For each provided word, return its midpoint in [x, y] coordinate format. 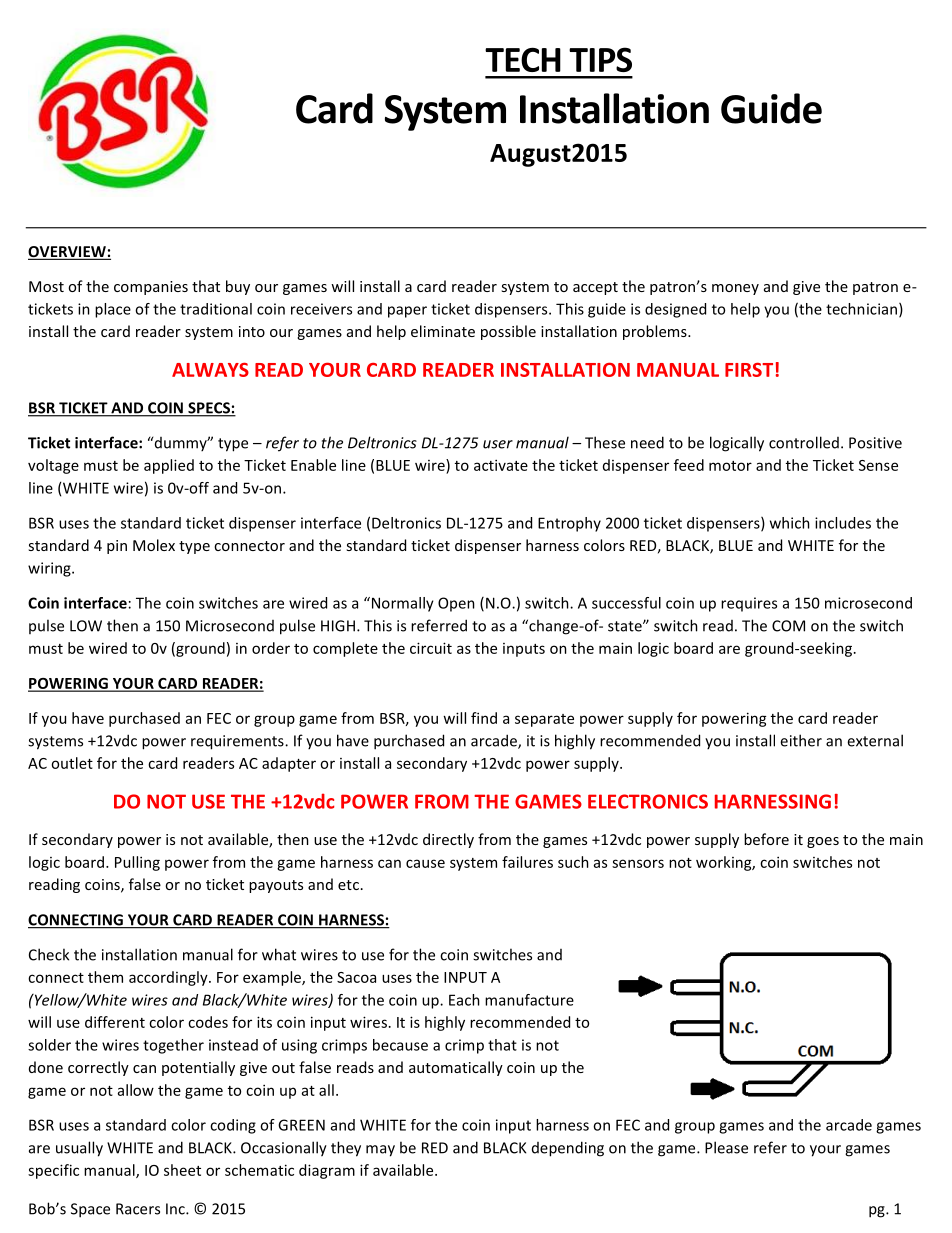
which [790, 523]
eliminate [443, 331]
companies [151, 288]
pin [117, 547]
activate [501, 465]
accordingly [169, 978]
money [735, 289]
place [113, 310]
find [484, 718]
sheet [182, 1170]
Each [464, 1000]
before [766, 839]
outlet [72, 763]
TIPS [600, 59]
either [801, 740]
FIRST [749, 370]
